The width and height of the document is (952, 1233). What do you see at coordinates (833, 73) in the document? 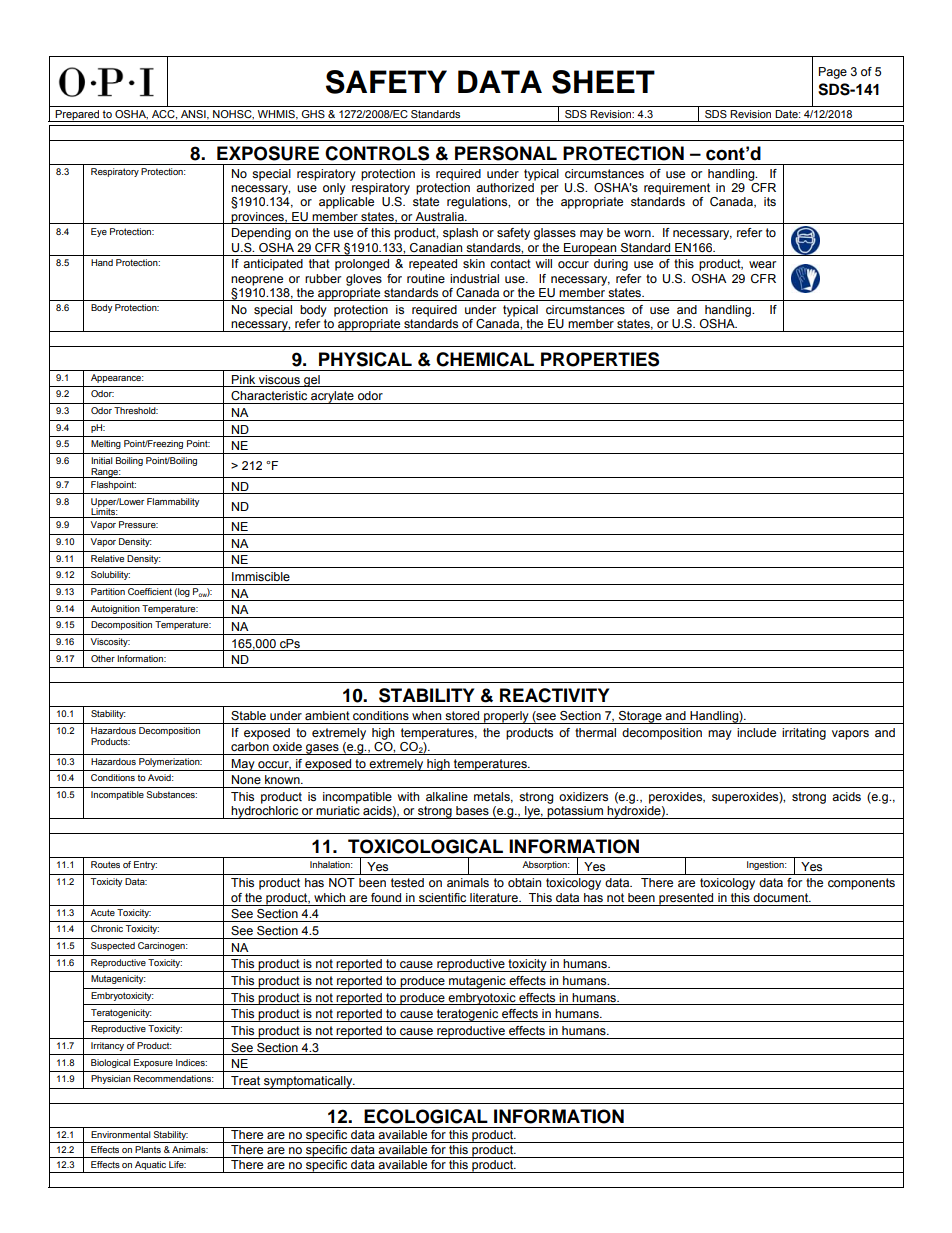
I see `Page` at bounding box center [833, 73].
